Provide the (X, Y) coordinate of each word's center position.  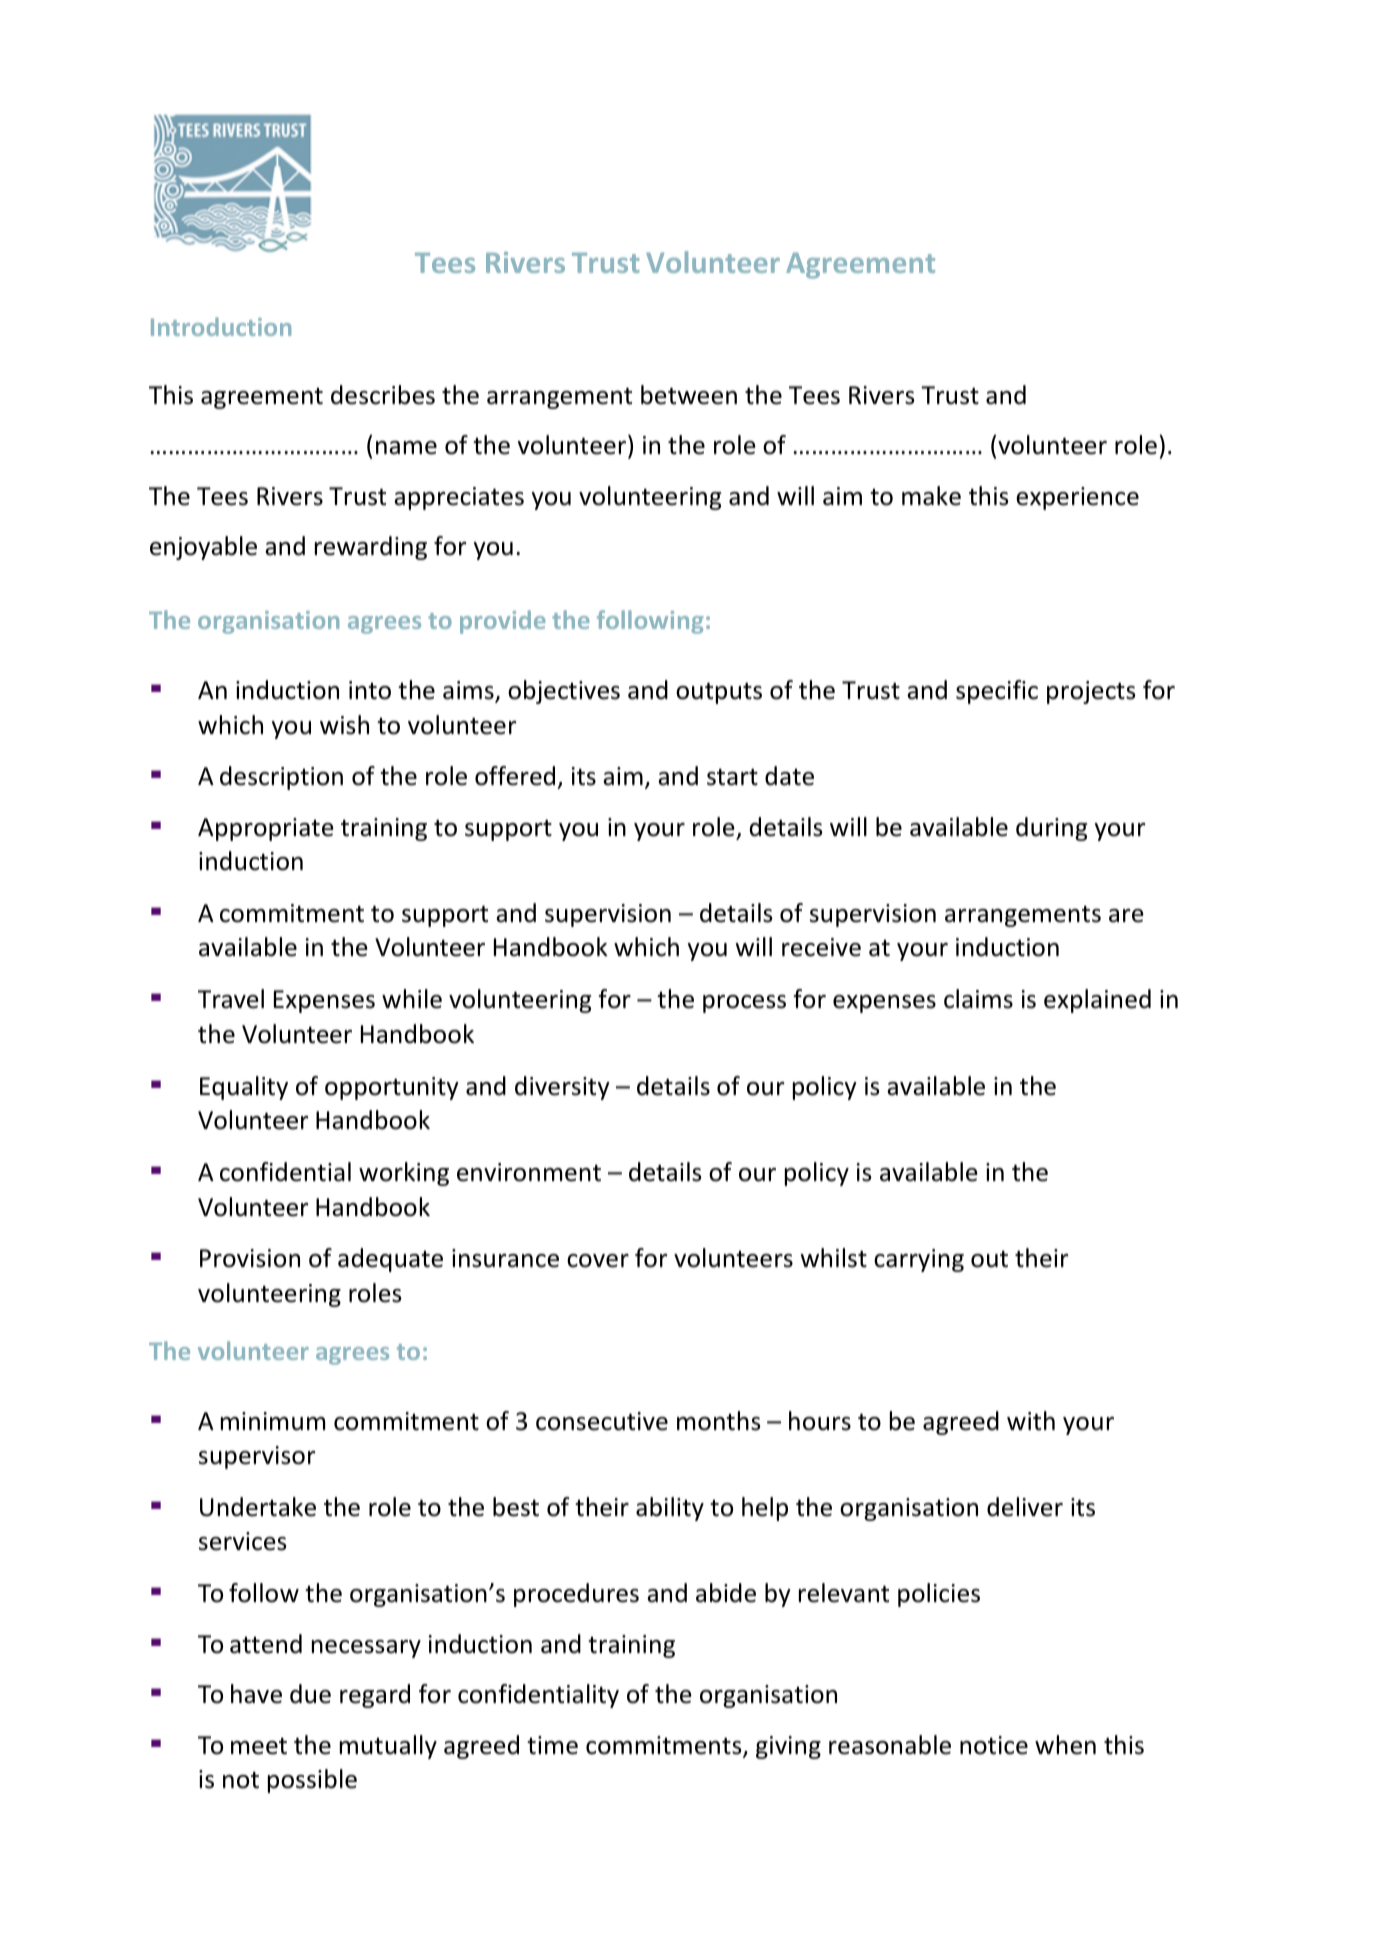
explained (1097, 1001)
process (744, 1004)
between (689, 395)
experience (1077, 498)
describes (383, 395)
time (552, 1745)
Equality (244, 1088)
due (310, 1694)
